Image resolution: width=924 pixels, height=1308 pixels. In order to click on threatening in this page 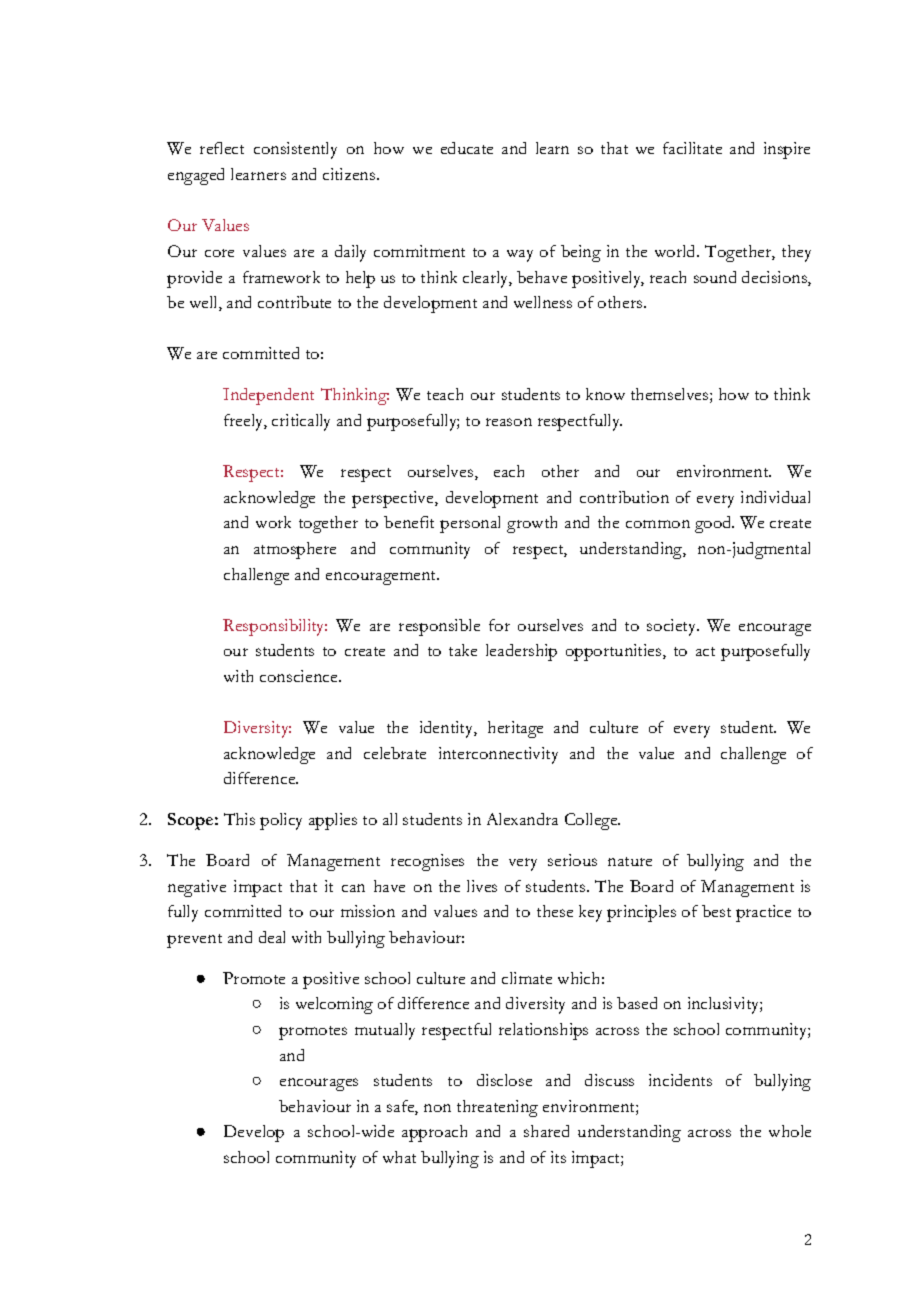, I will do `click(497, 1108)`.
